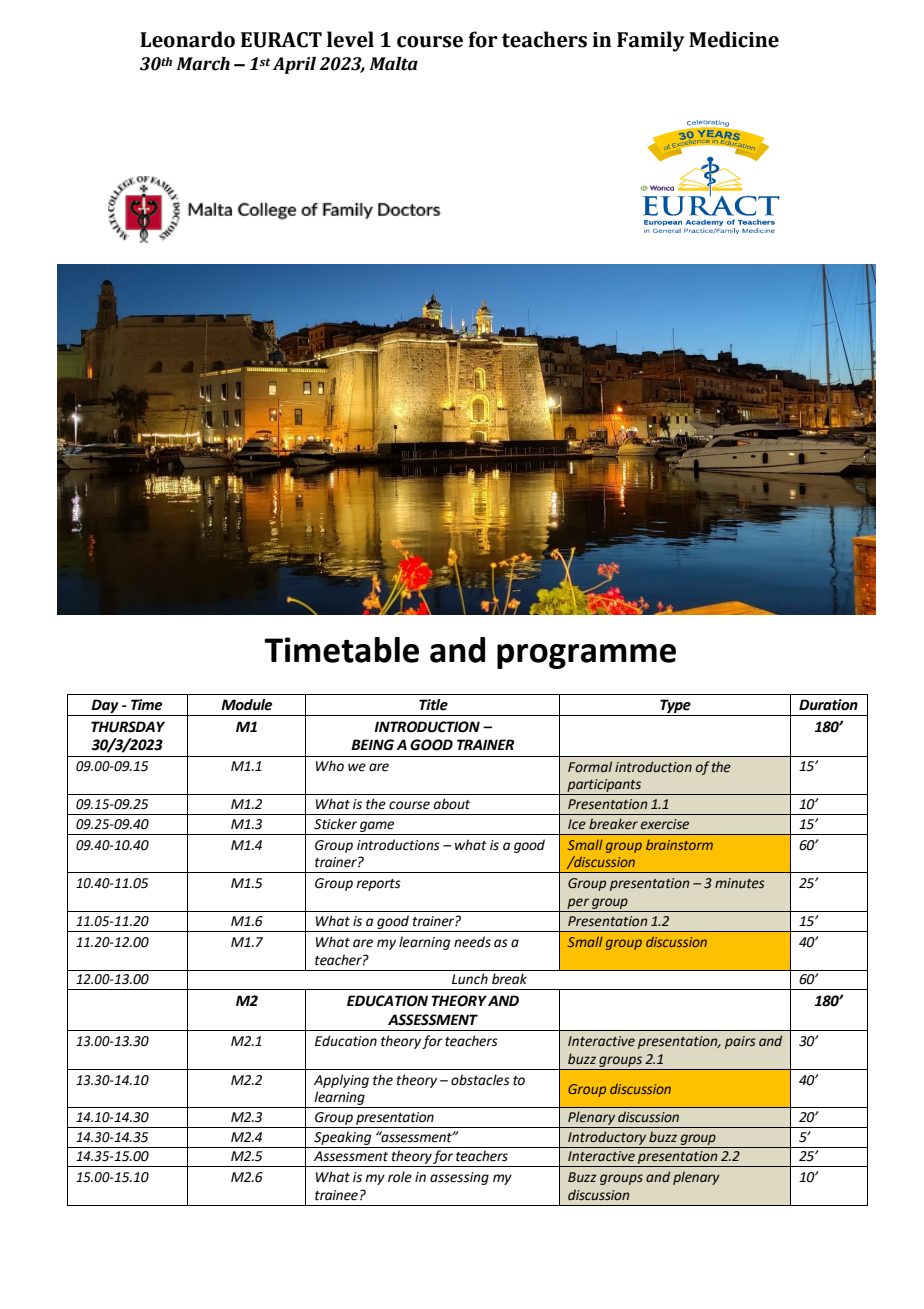 This screenshot has height=1309, width=924. What do you see at coordinates (393, 64) in the screenshot?
I see `Malta` at bounding box center [393, 64].
